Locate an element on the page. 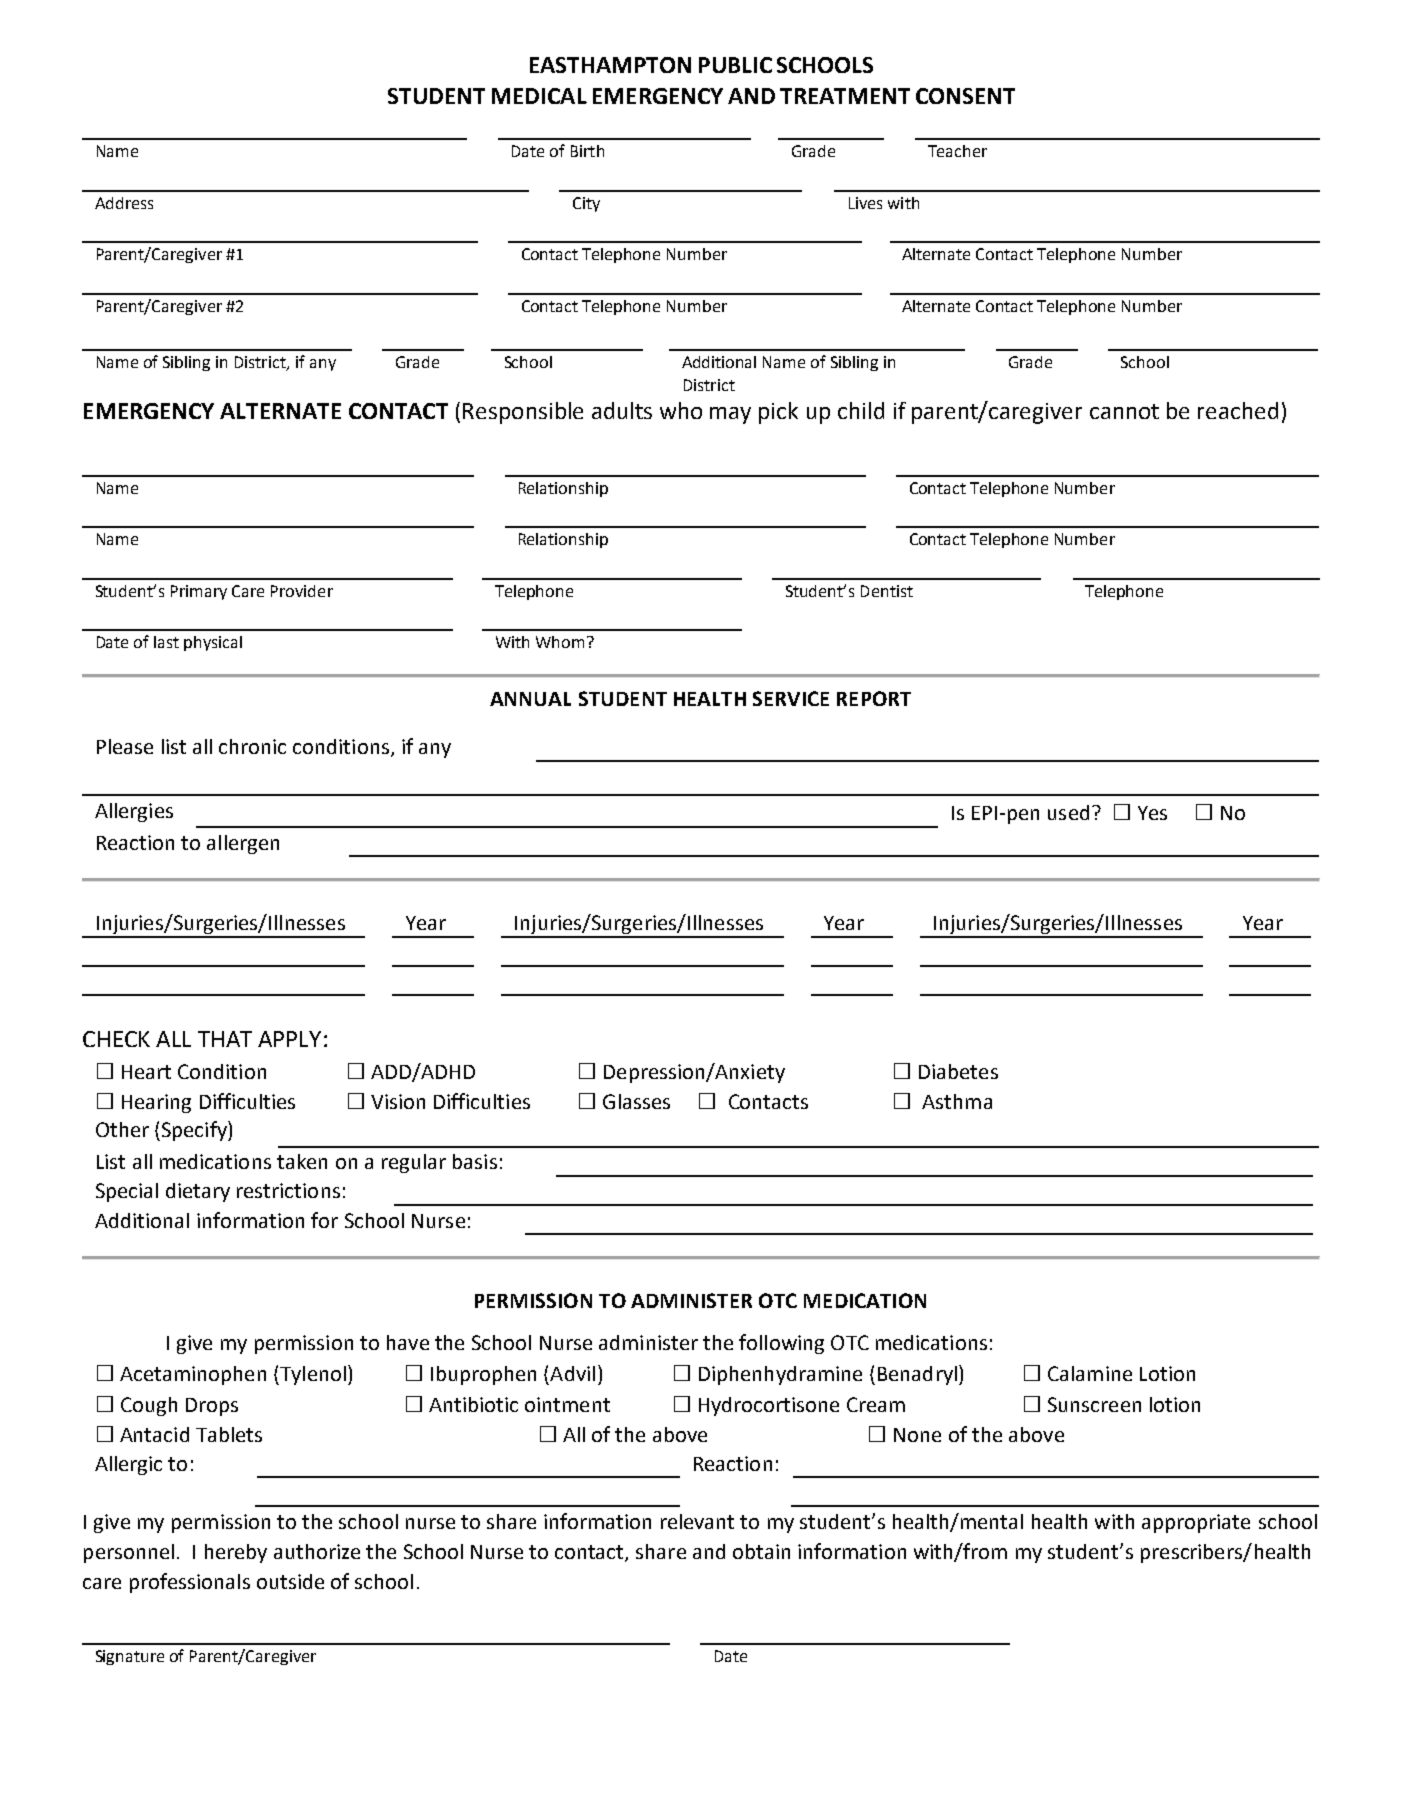  CONSENT is located at coordinates (965, 96).
